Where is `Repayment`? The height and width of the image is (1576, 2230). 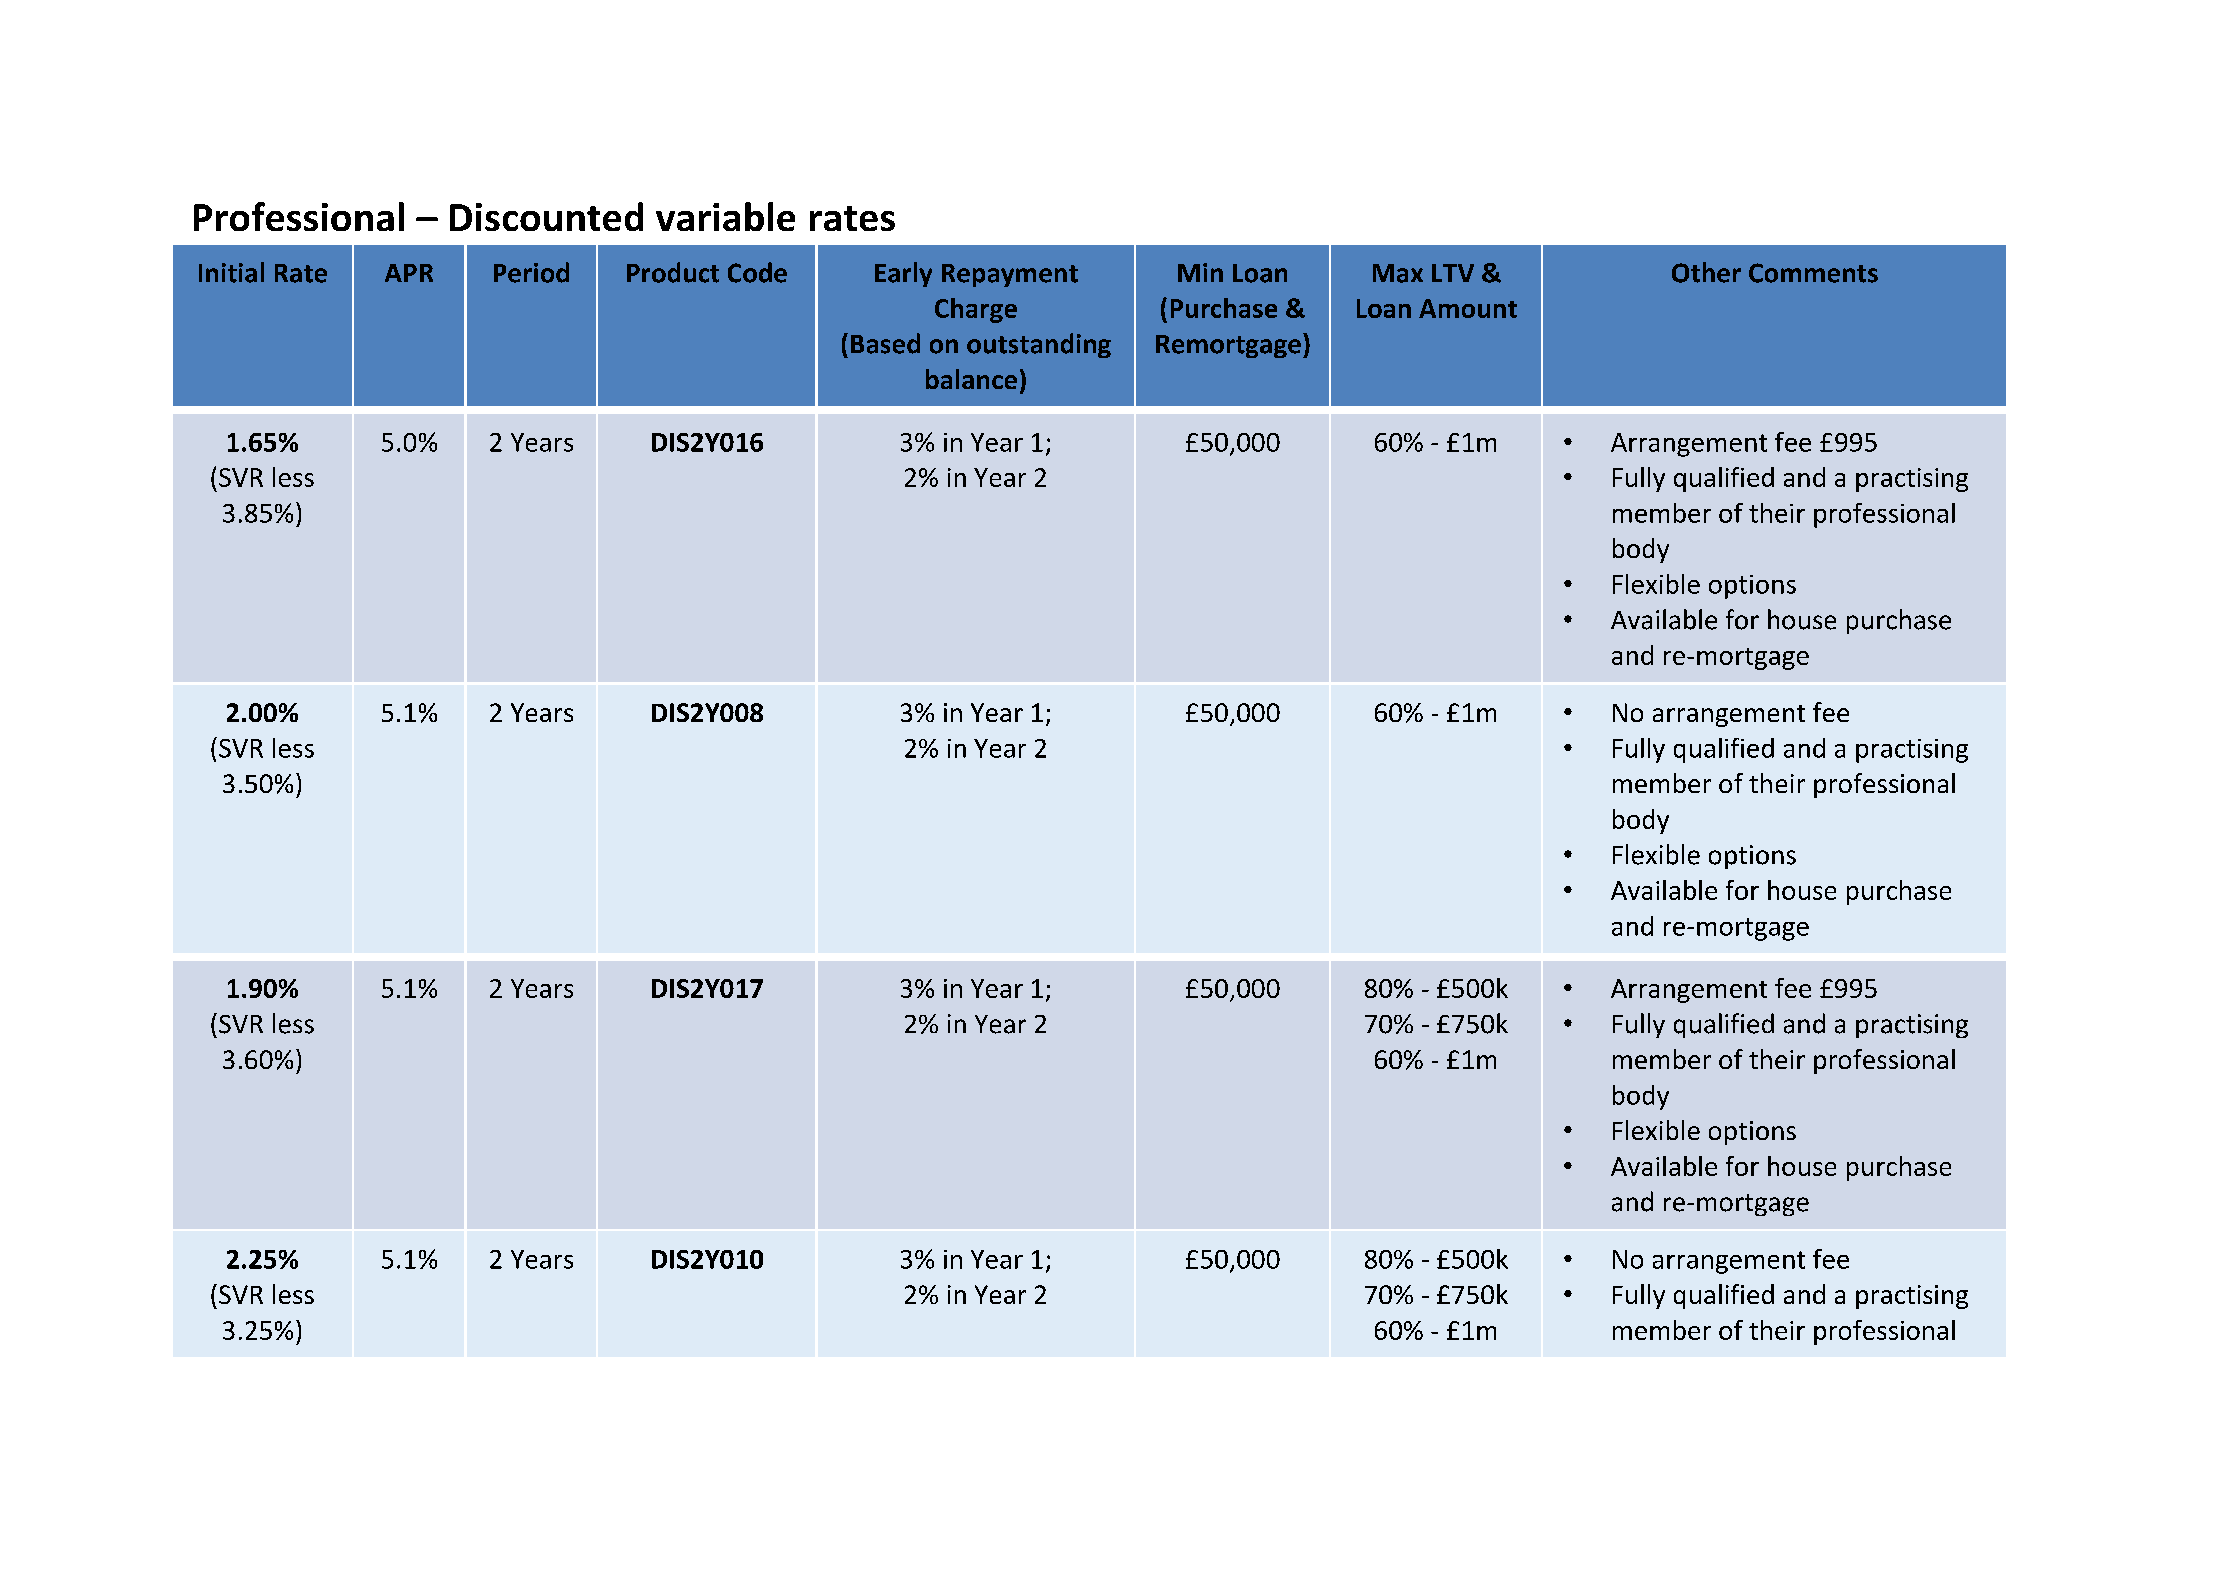 Repayment is located at coordinates (1010, 275).
